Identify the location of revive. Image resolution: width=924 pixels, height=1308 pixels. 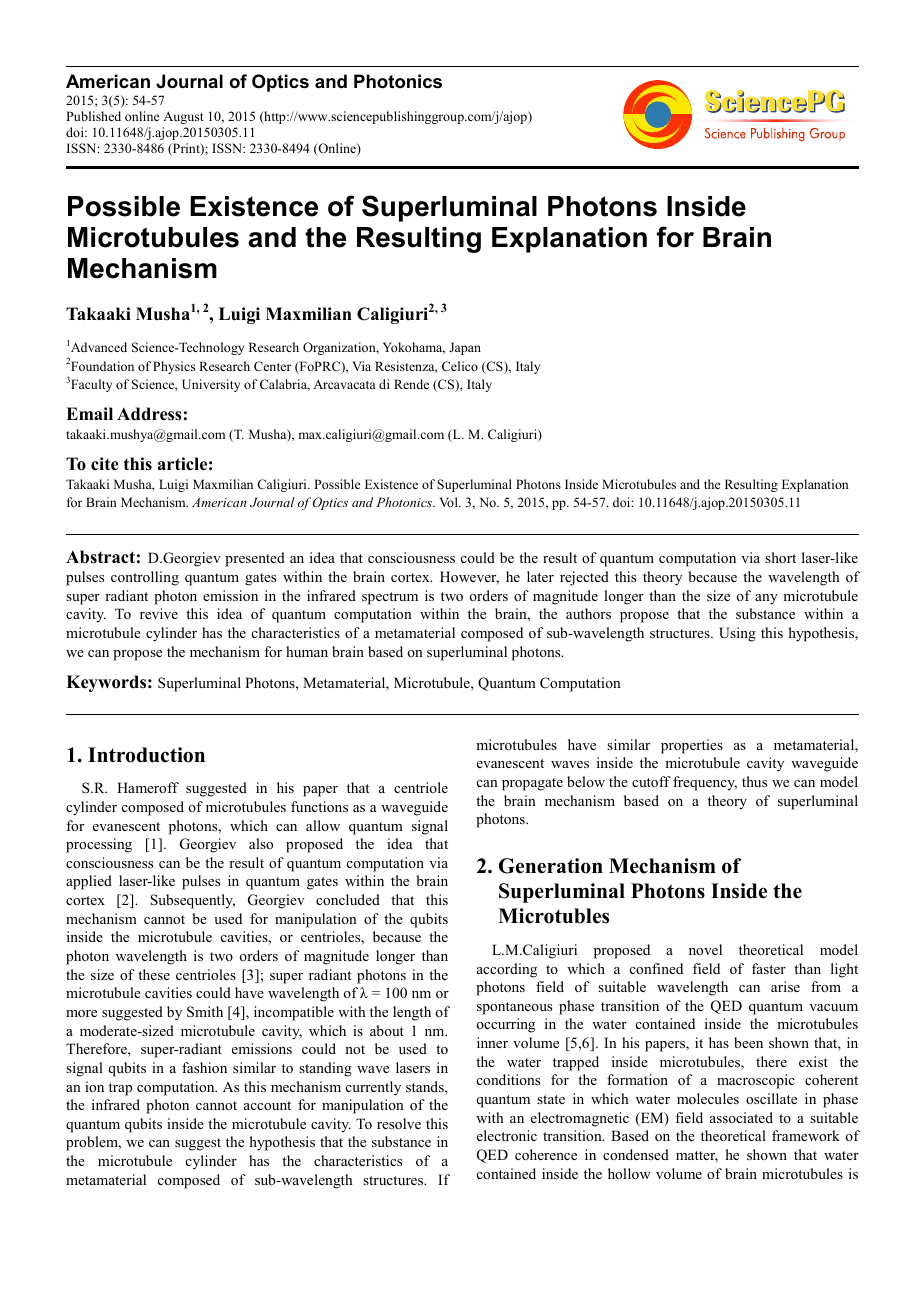
(159, 613).
